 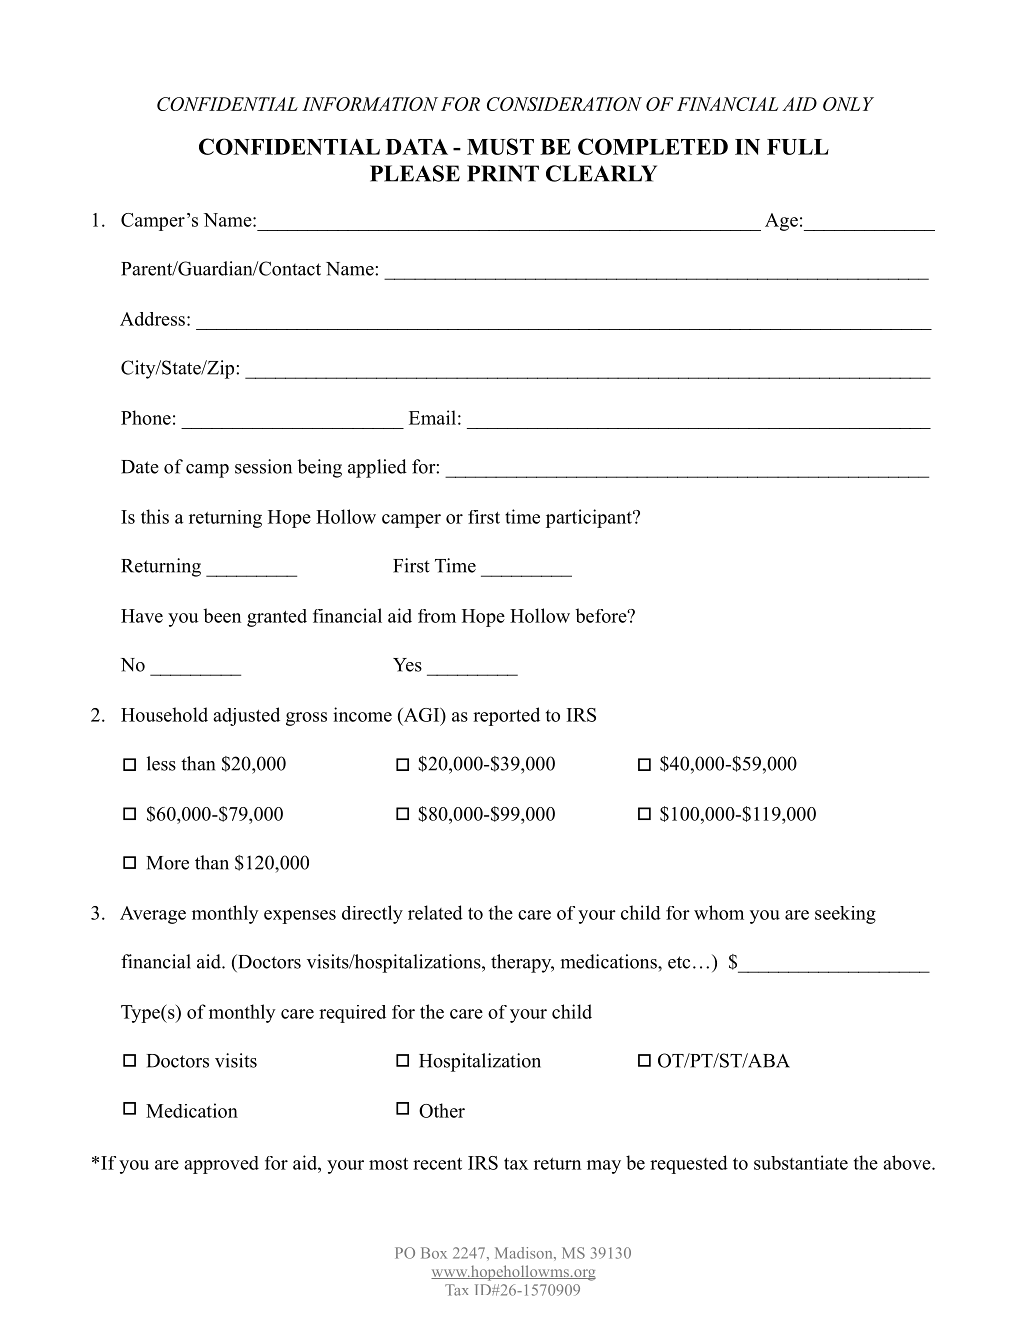 What do you see at coordinates (263, 466) in the screenshot?
I see `session` at bounding box center [263, 466].
